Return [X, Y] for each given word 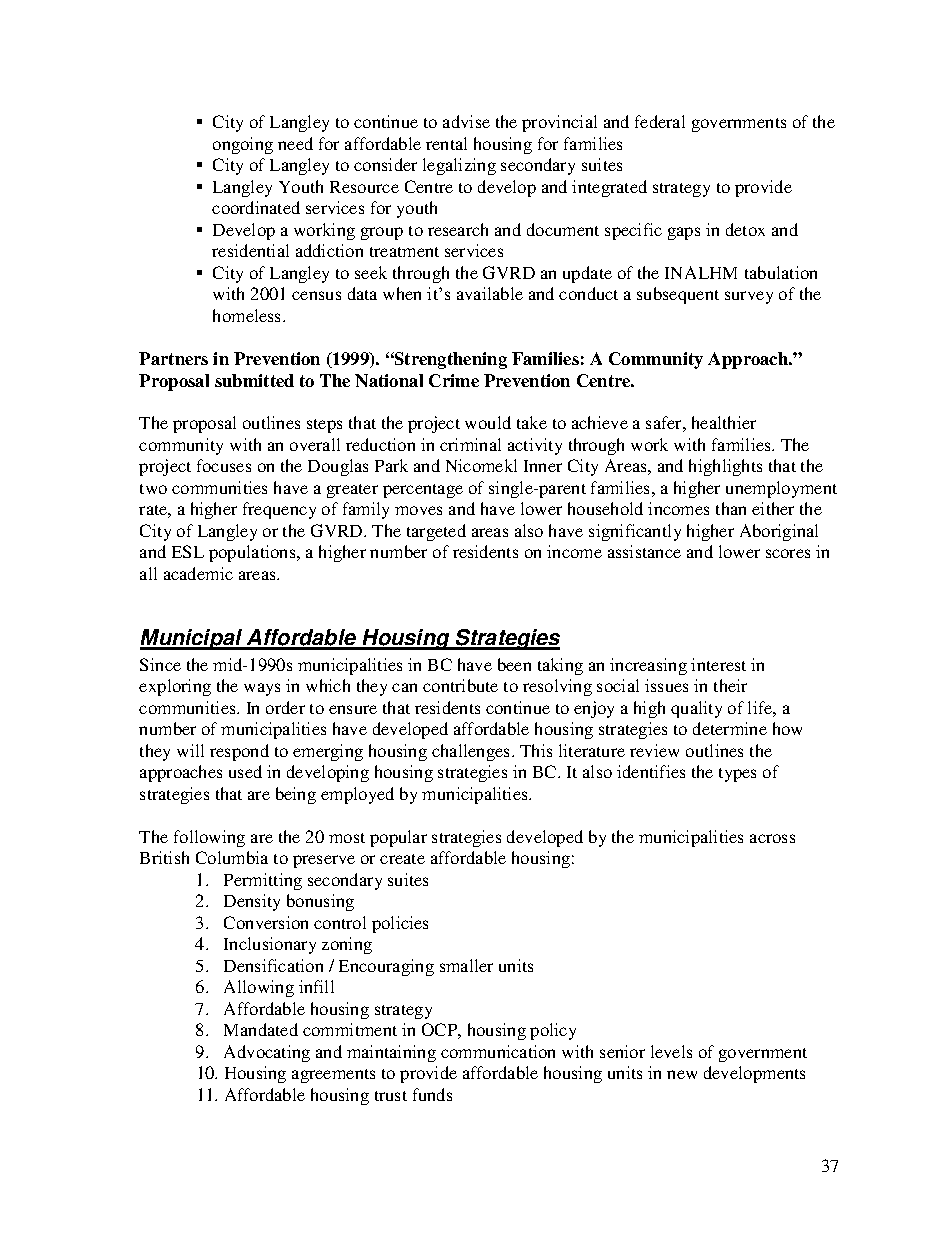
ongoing [243, 145]
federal [660, 121]
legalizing [459, 166]
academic [198, 573]
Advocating [267, 1053]
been [514, 664]
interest [718, 664]
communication [498, 1051]
